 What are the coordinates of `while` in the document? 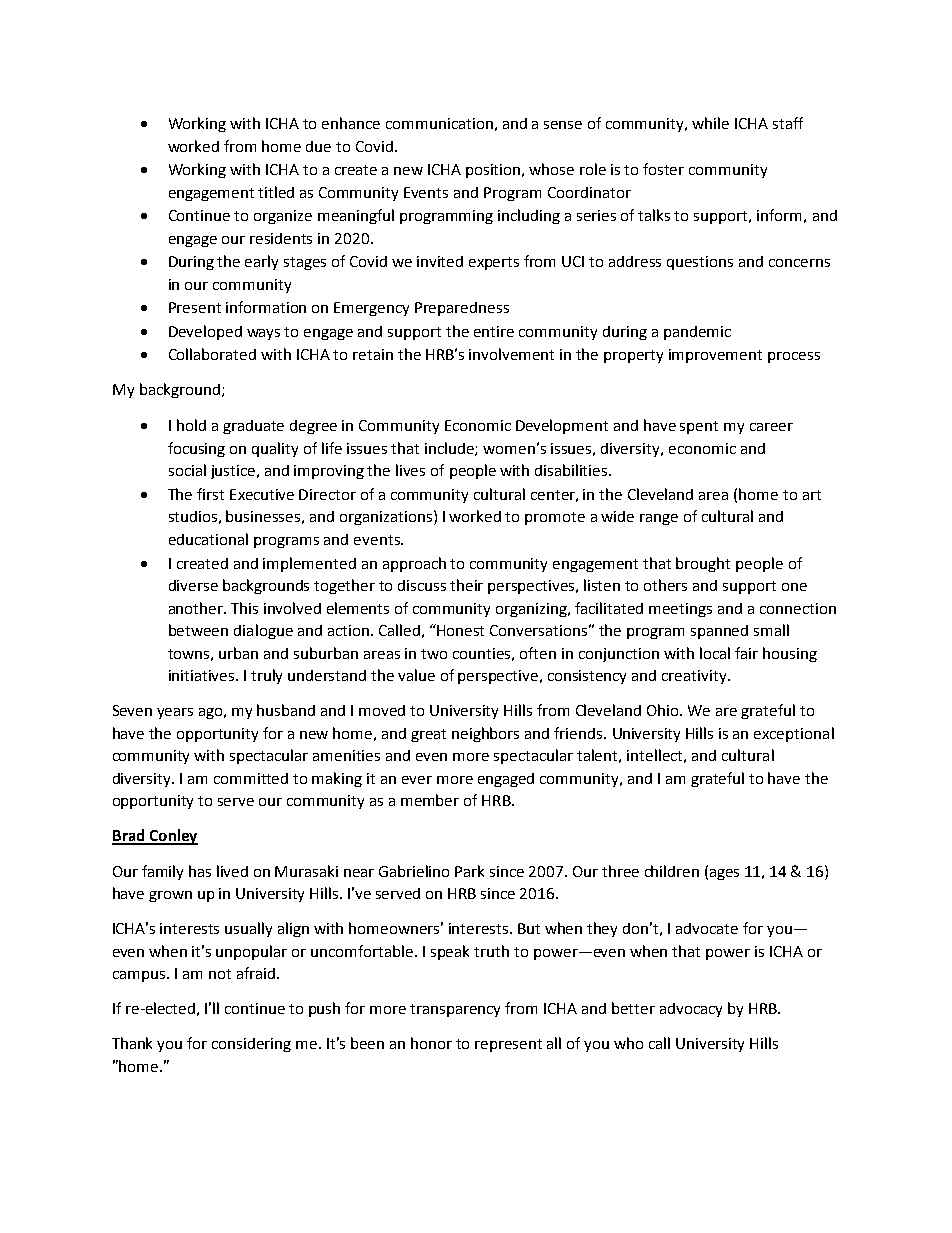 It's located at (710, 123).
